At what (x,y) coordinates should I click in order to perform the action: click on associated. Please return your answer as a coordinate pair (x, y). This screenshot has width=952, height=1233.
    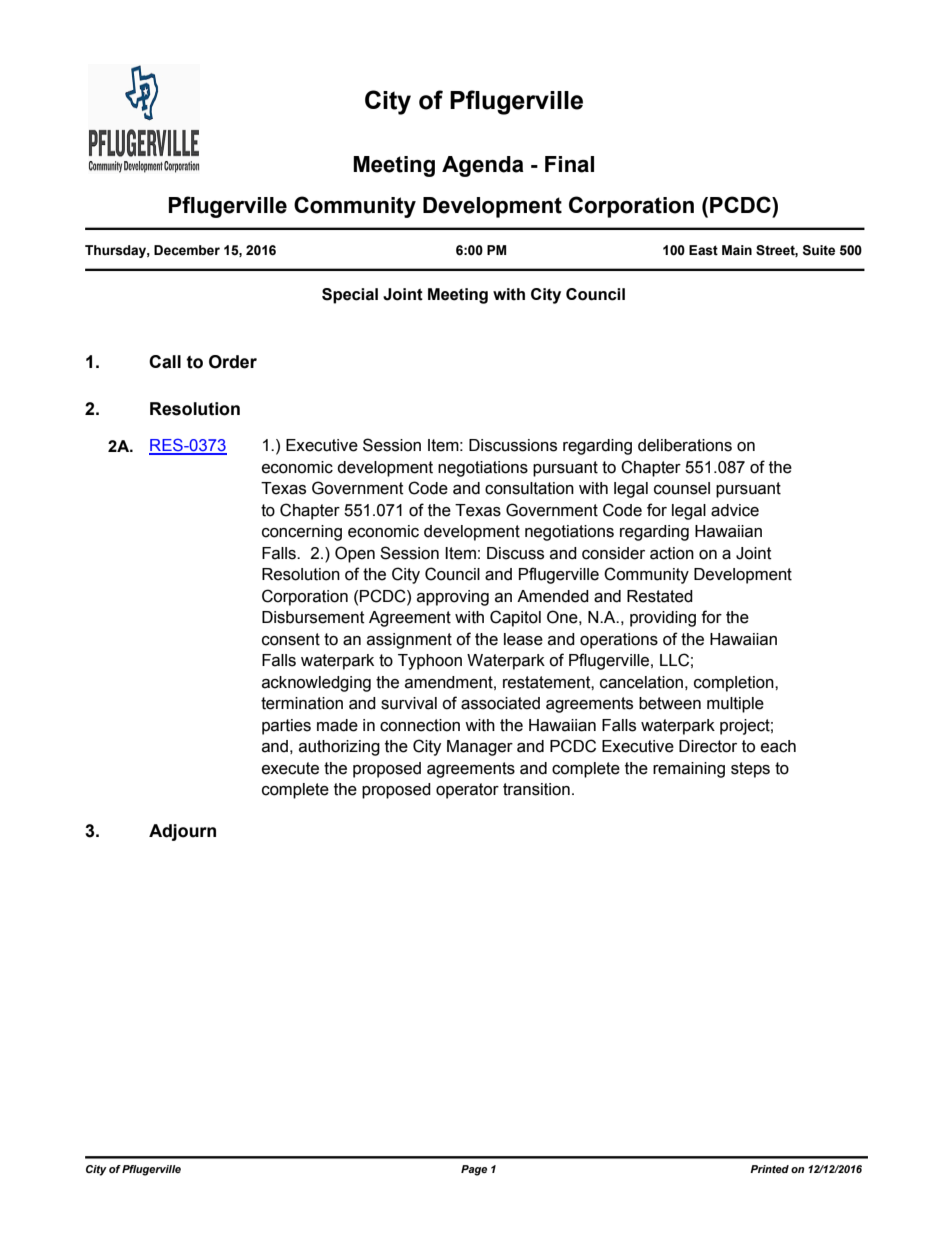
    Looking at the image, I should click on (500, 703).
